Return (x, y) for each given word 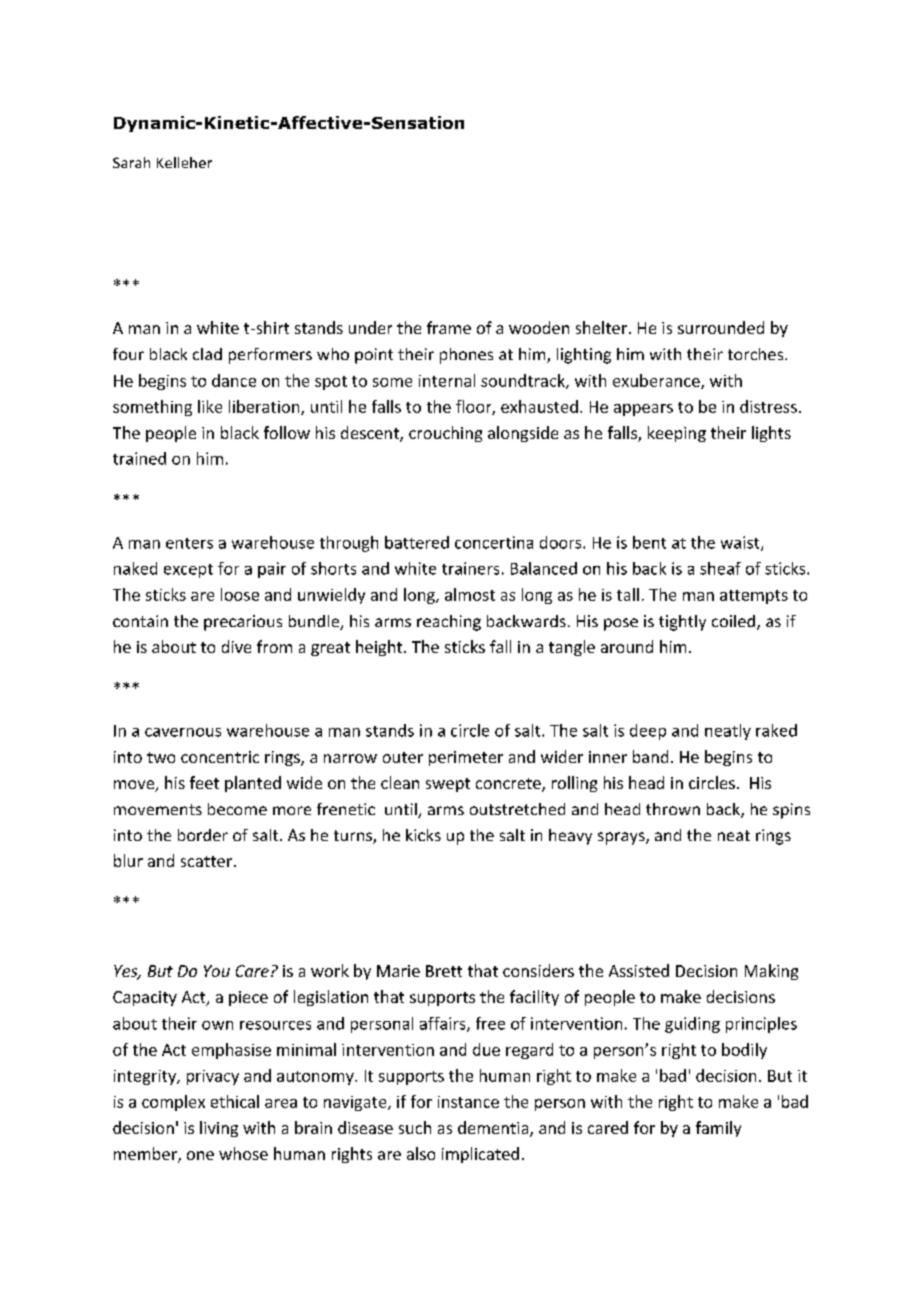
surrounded (721, 327)
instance (468, 1102)
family (718, 1129)
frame (449, 327)
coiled (733, 621)
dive (236, 646)
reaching (449, 623)
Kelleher (184, 162)
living (219, 1129)
